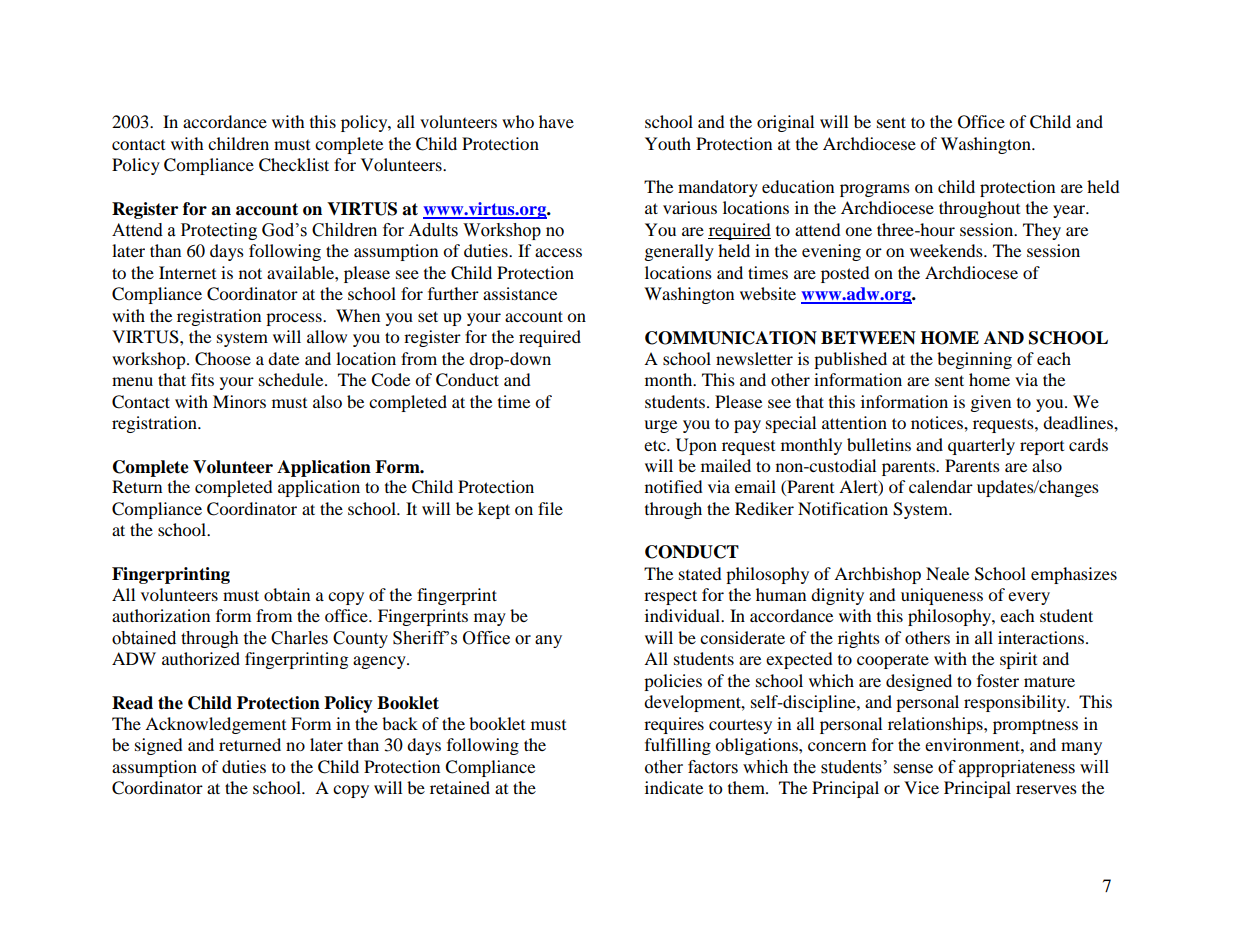 The width and height of the image is (1233, 952). What do you see at coordinates (668, 143) in the image?
I see `Youth` at bounding box center [668, 143].
